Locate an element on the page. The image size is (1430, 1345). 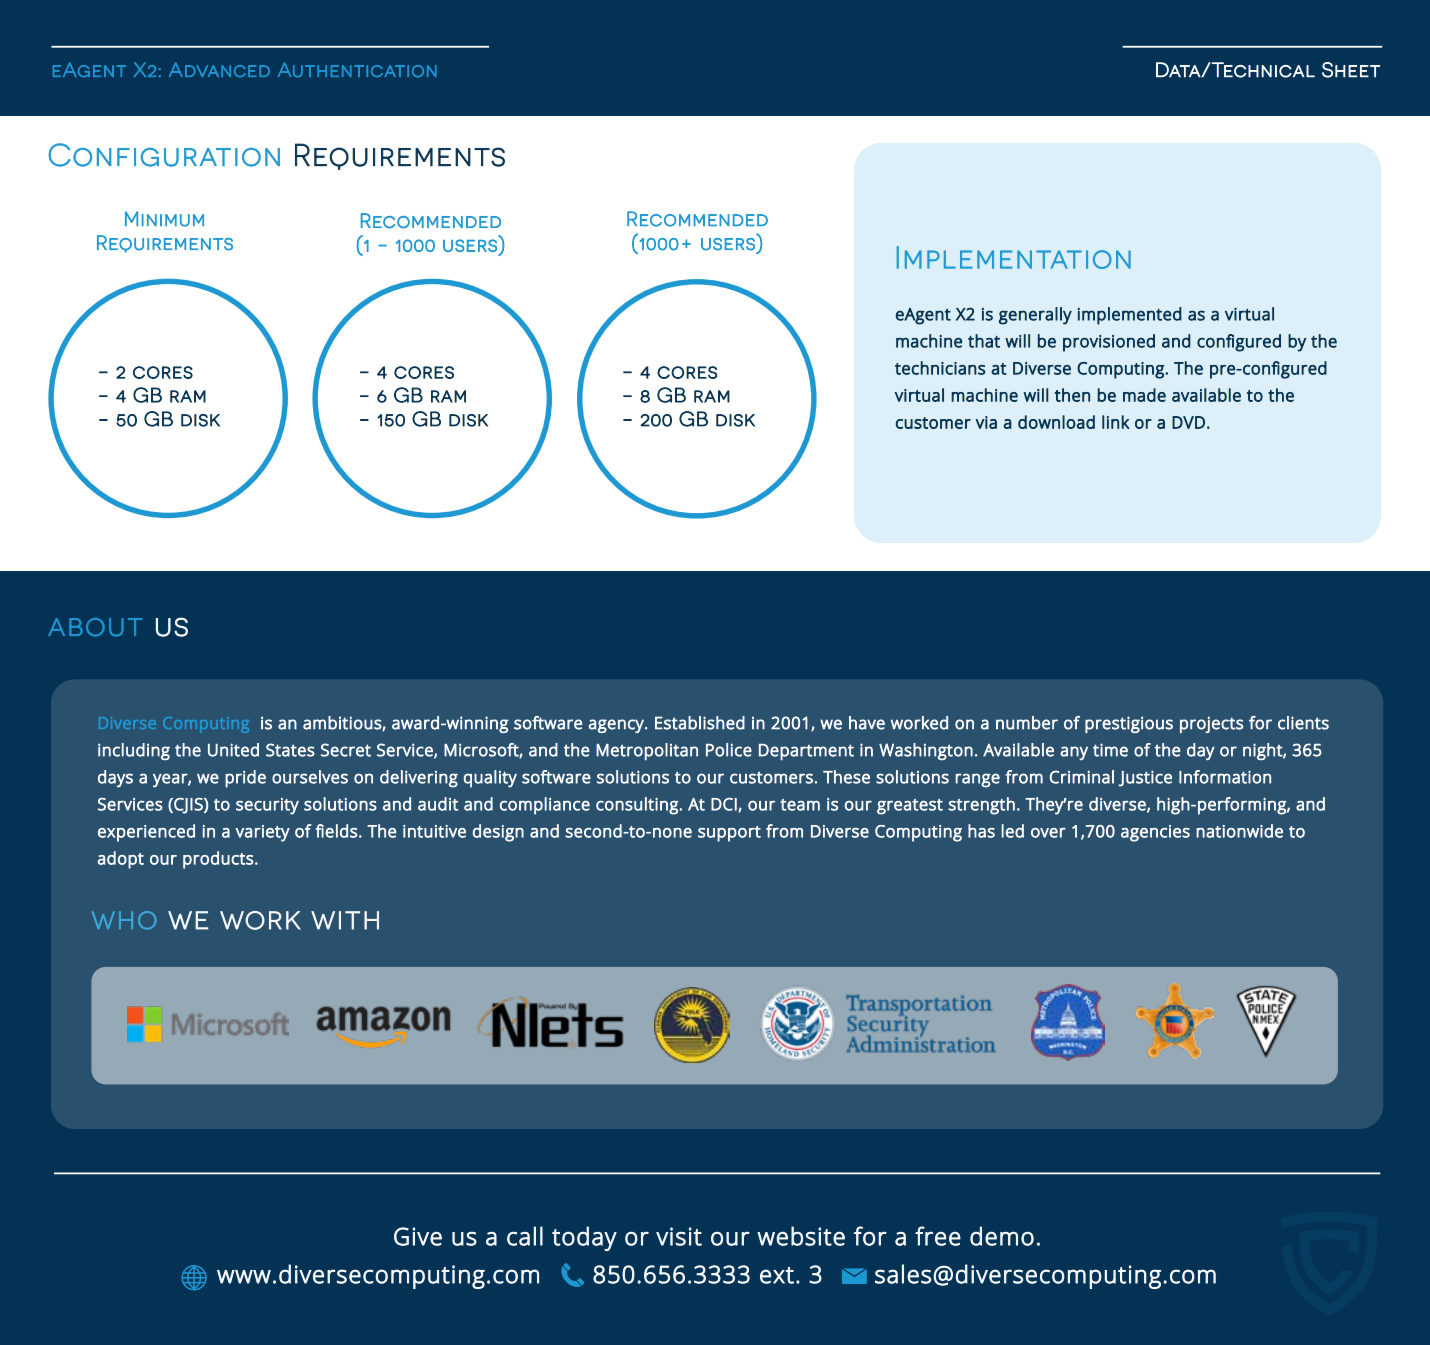
Minimum is located at coordinates (164, 219).
